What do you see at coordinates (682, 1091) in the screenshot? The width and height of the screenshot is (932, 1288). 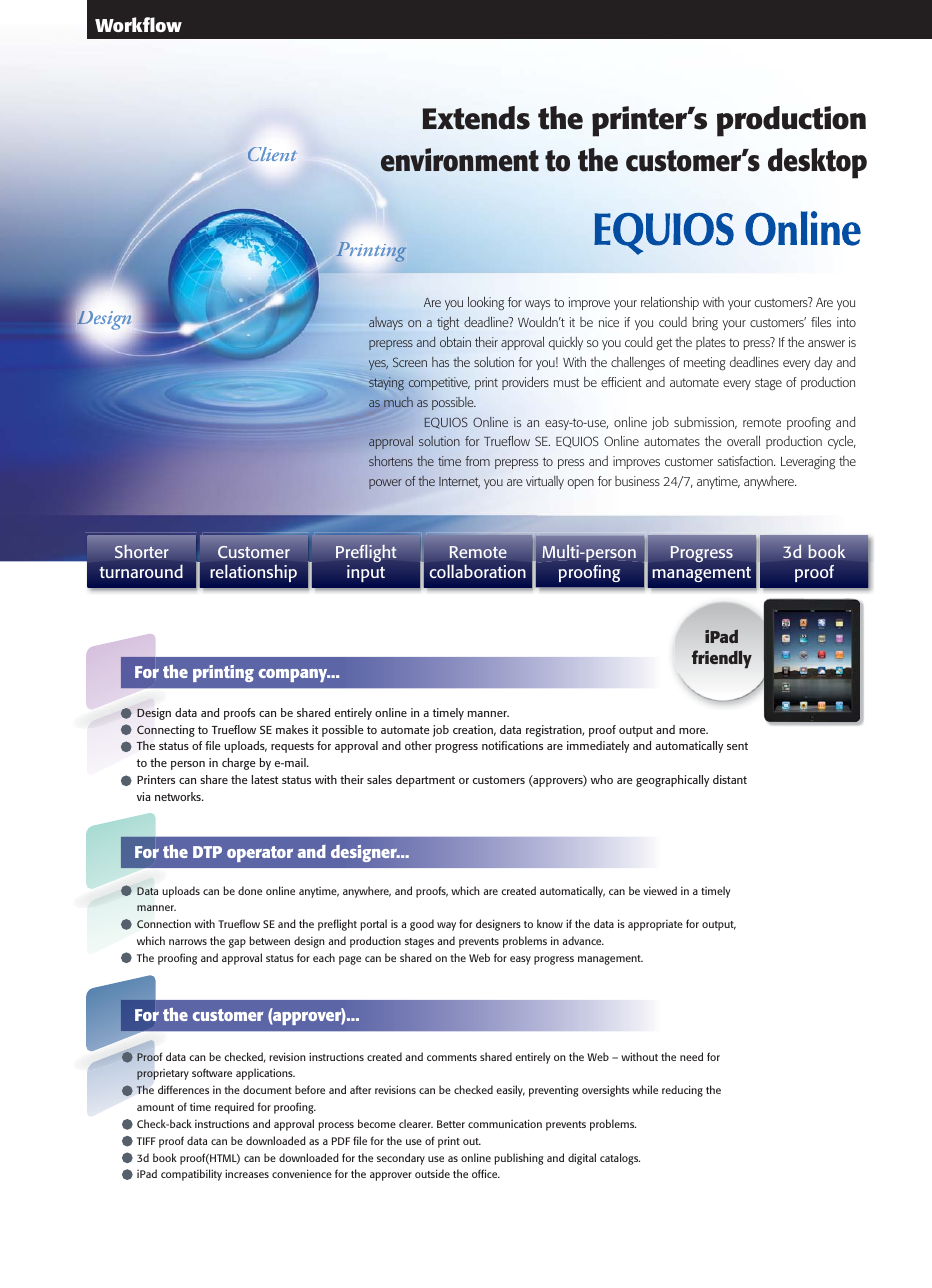 I see `reducing` at bounding box center [682, 1091].
